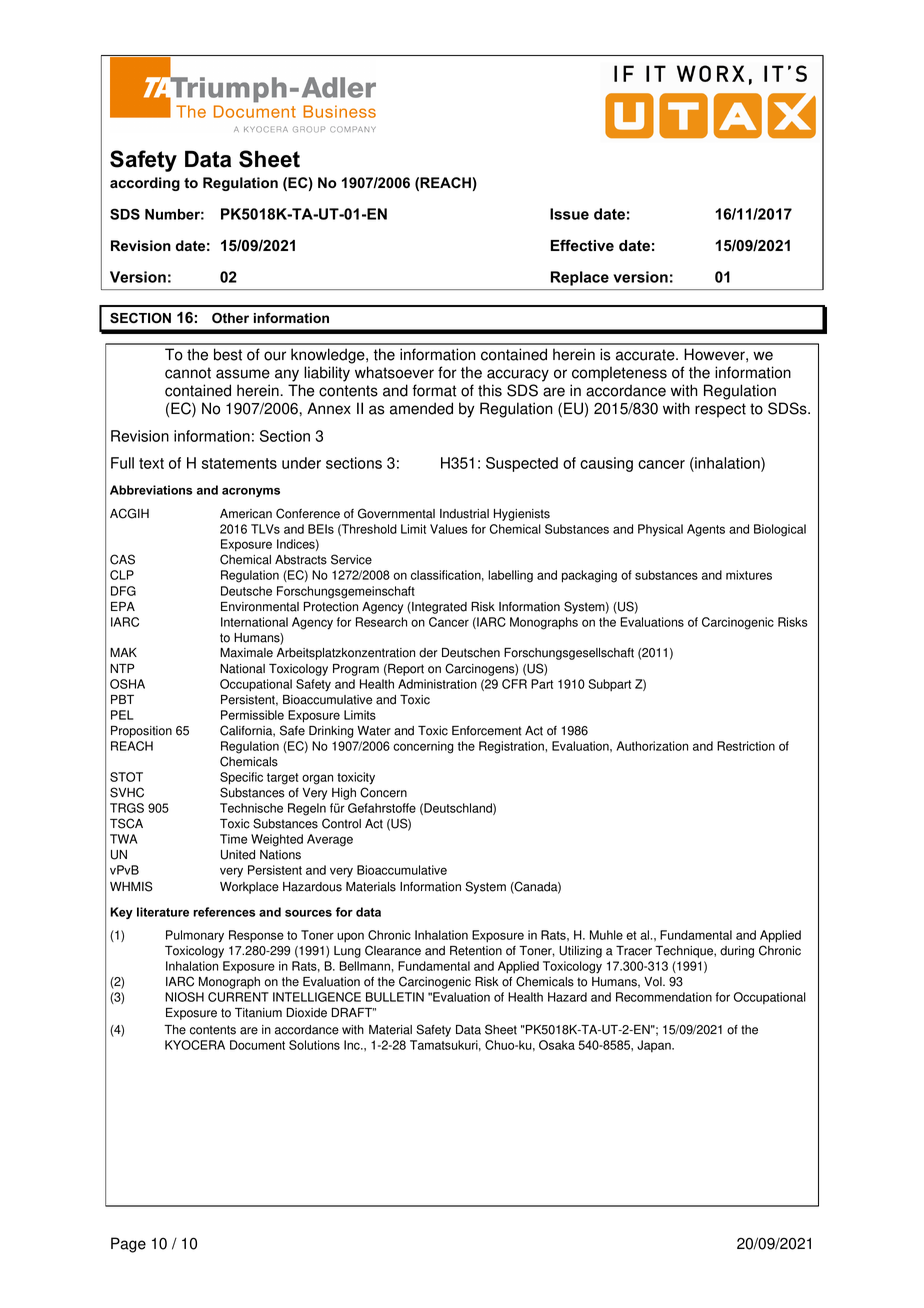 Image resolution: width=924 pixels, height=1308 pixels. What do you see at coordinates (128, 1245) in the document?
I see `Page` at bounding box center [128, 1245].
